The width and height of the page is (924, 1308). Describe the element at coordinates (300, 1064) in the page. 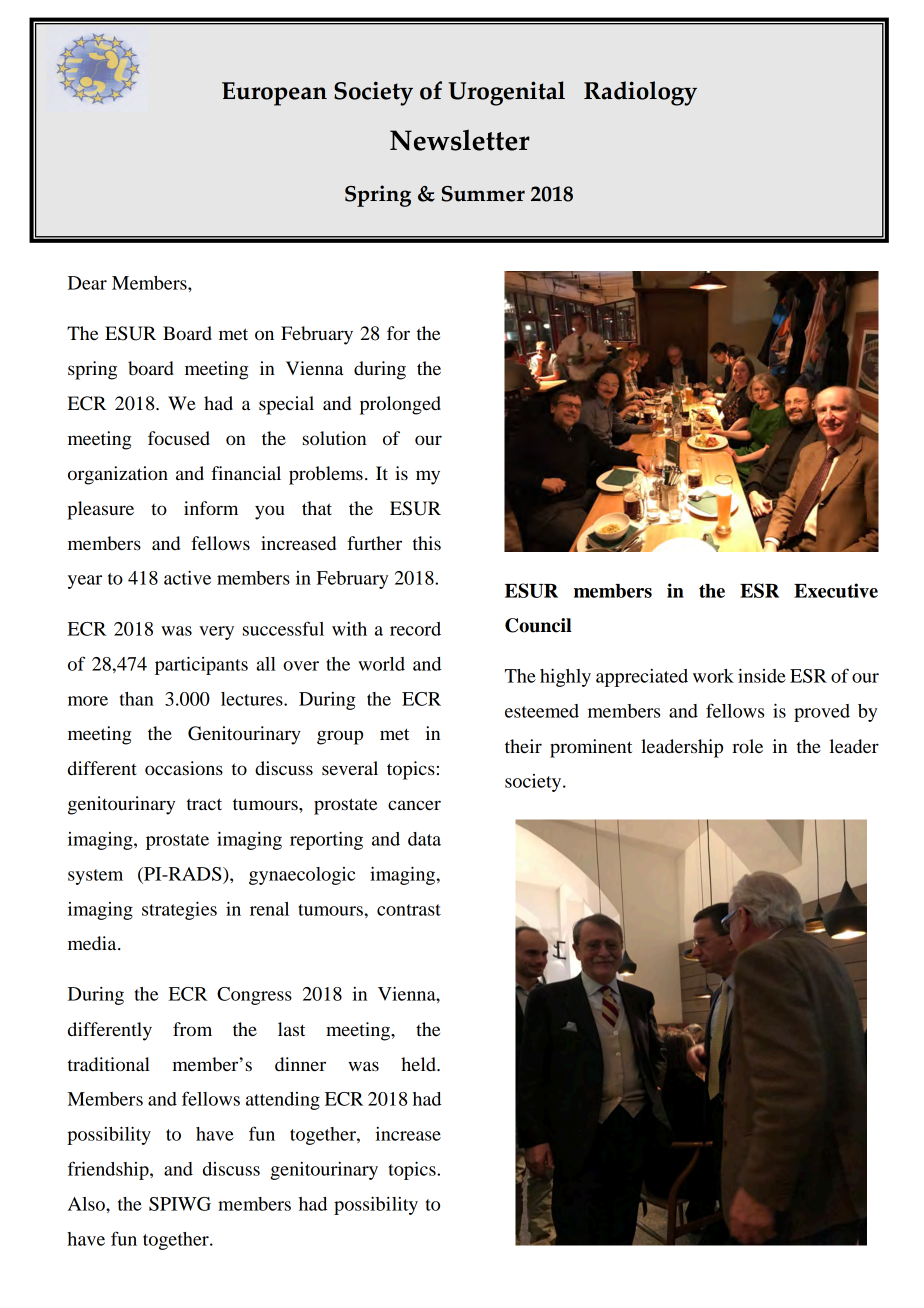

I see `dinner` at that location.
